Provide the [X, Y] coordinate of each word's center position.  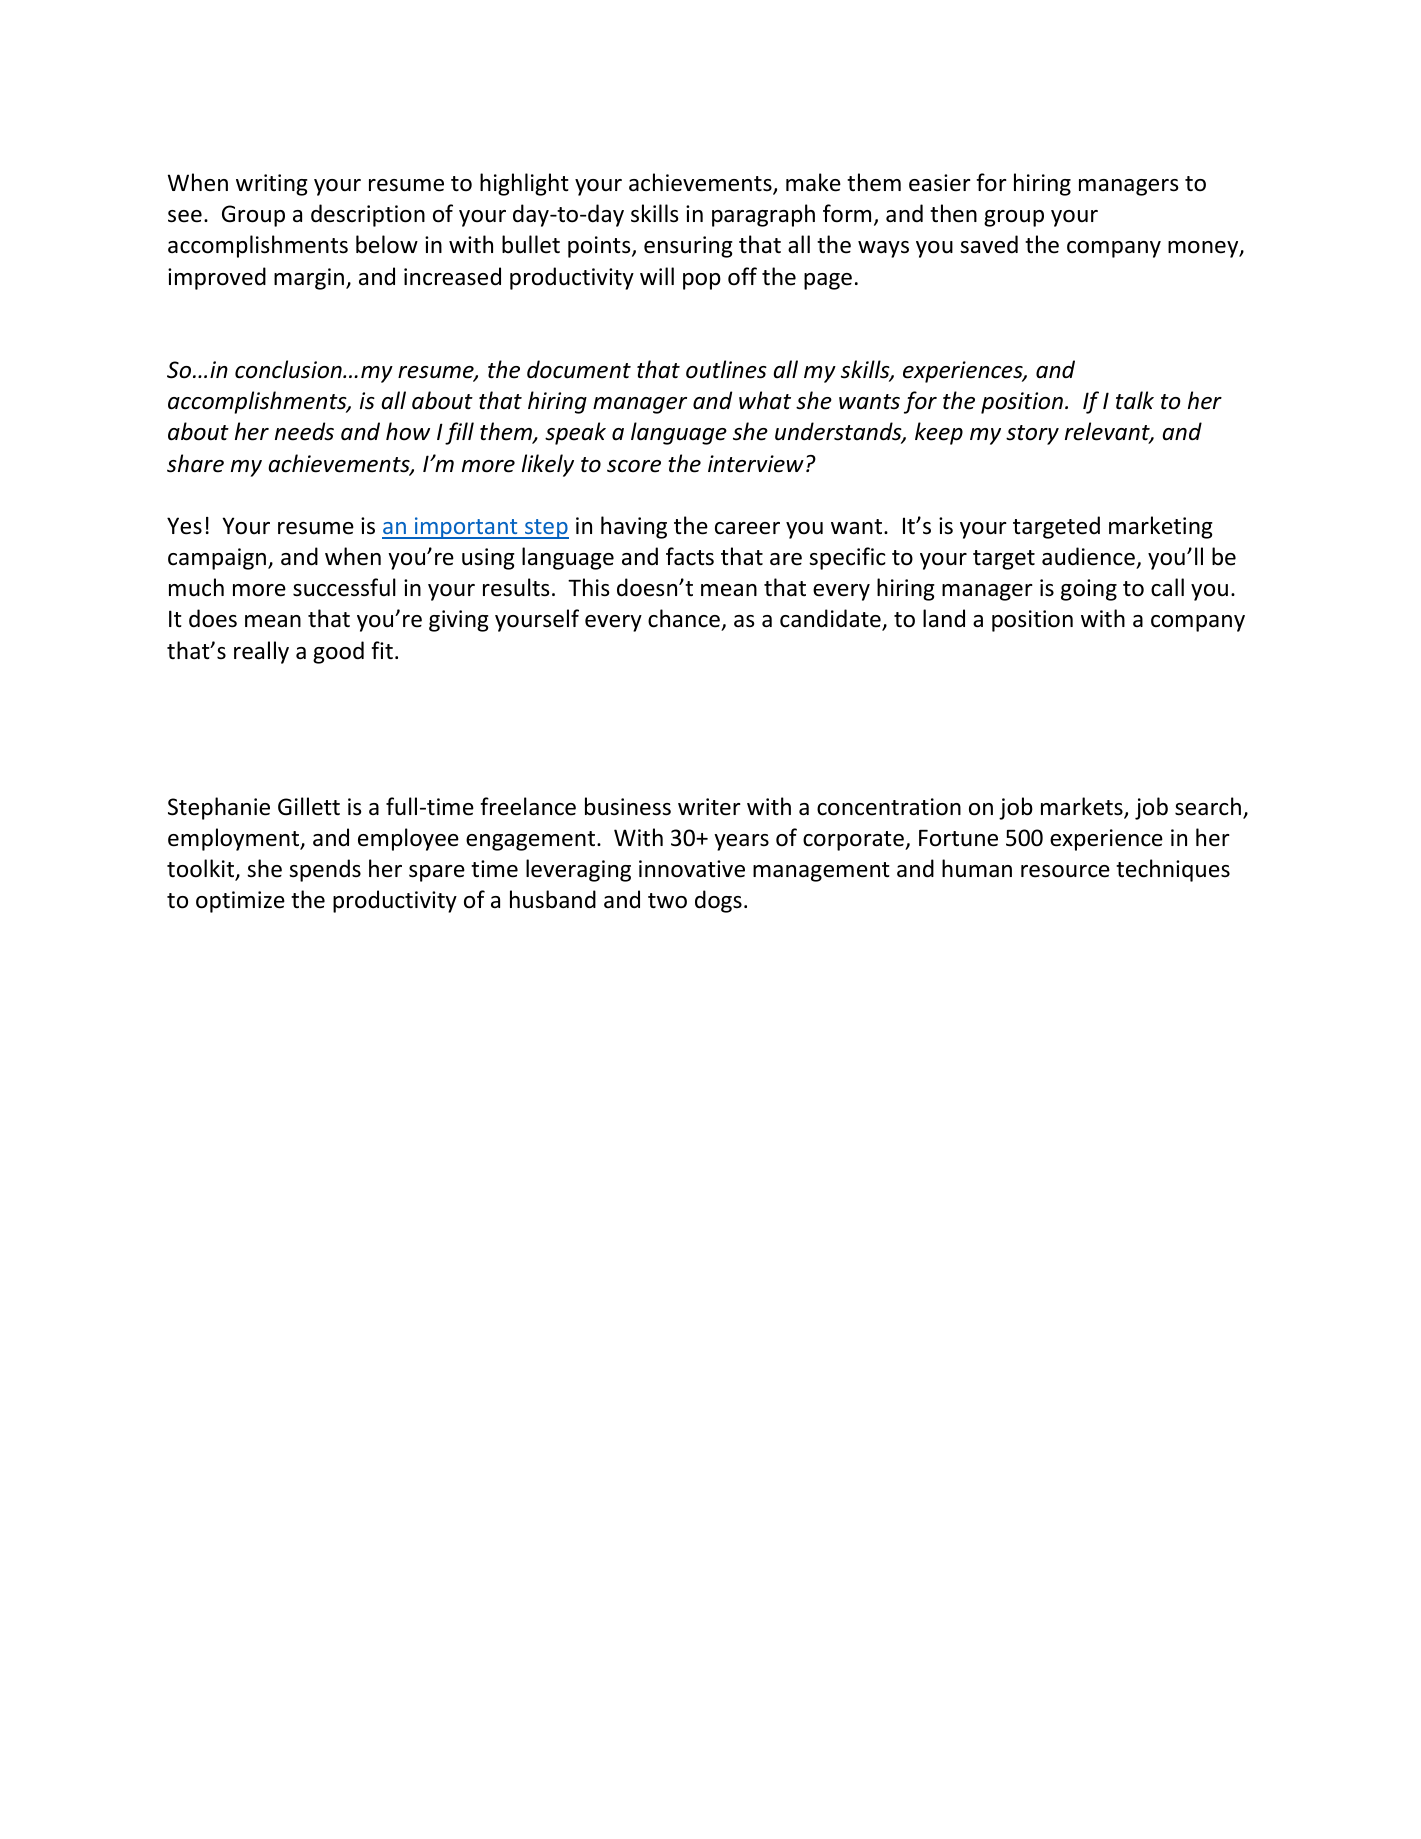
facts [690, 556]
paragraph [763, 215]
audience [1088, 556]
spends [325, 870]
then [953, 213]
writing [272, 185]
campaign [218, 559]
